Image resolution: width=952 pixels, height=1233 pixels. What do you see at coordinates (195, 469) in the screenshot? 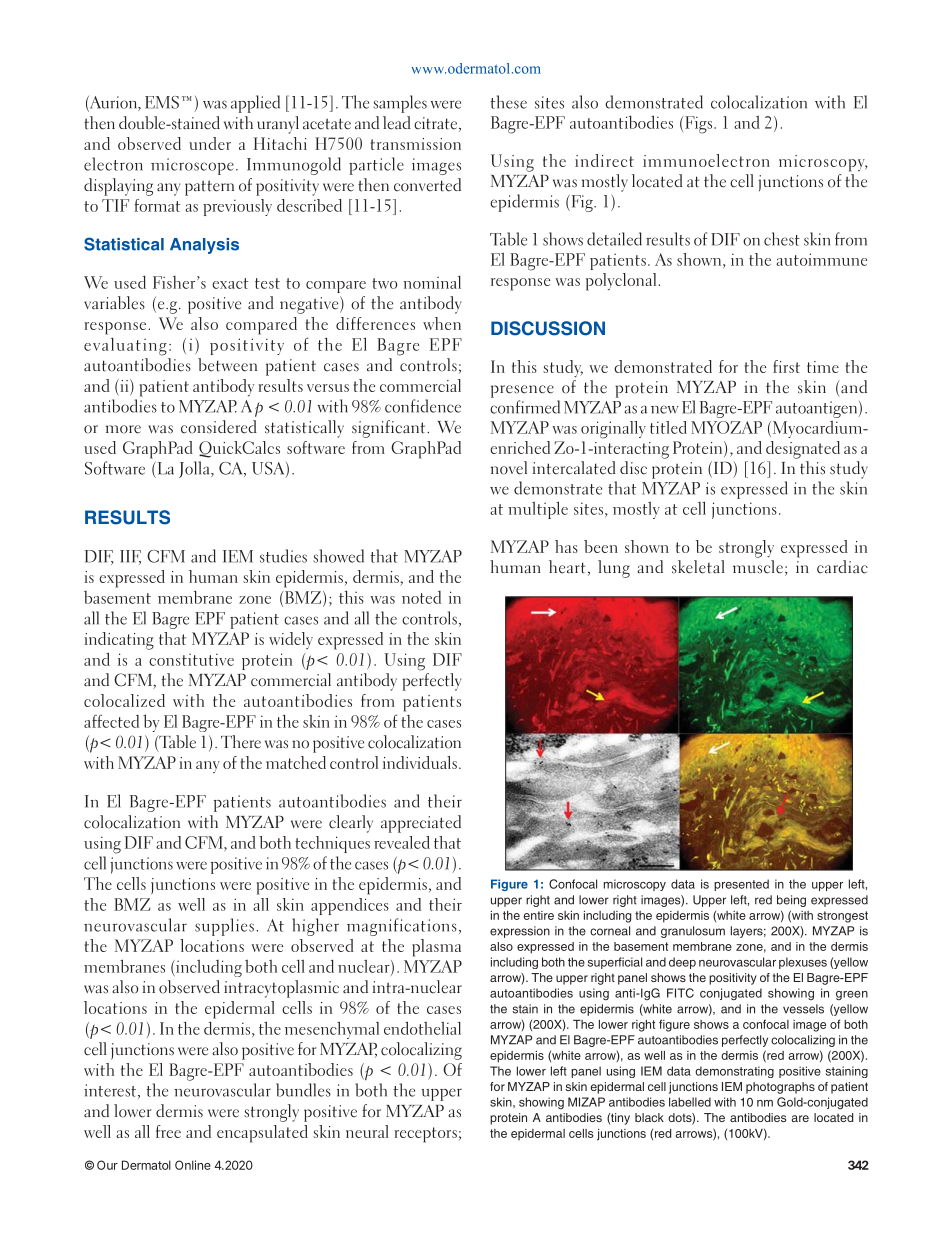
I see `Jolla` at bounding box center [195, 469].
